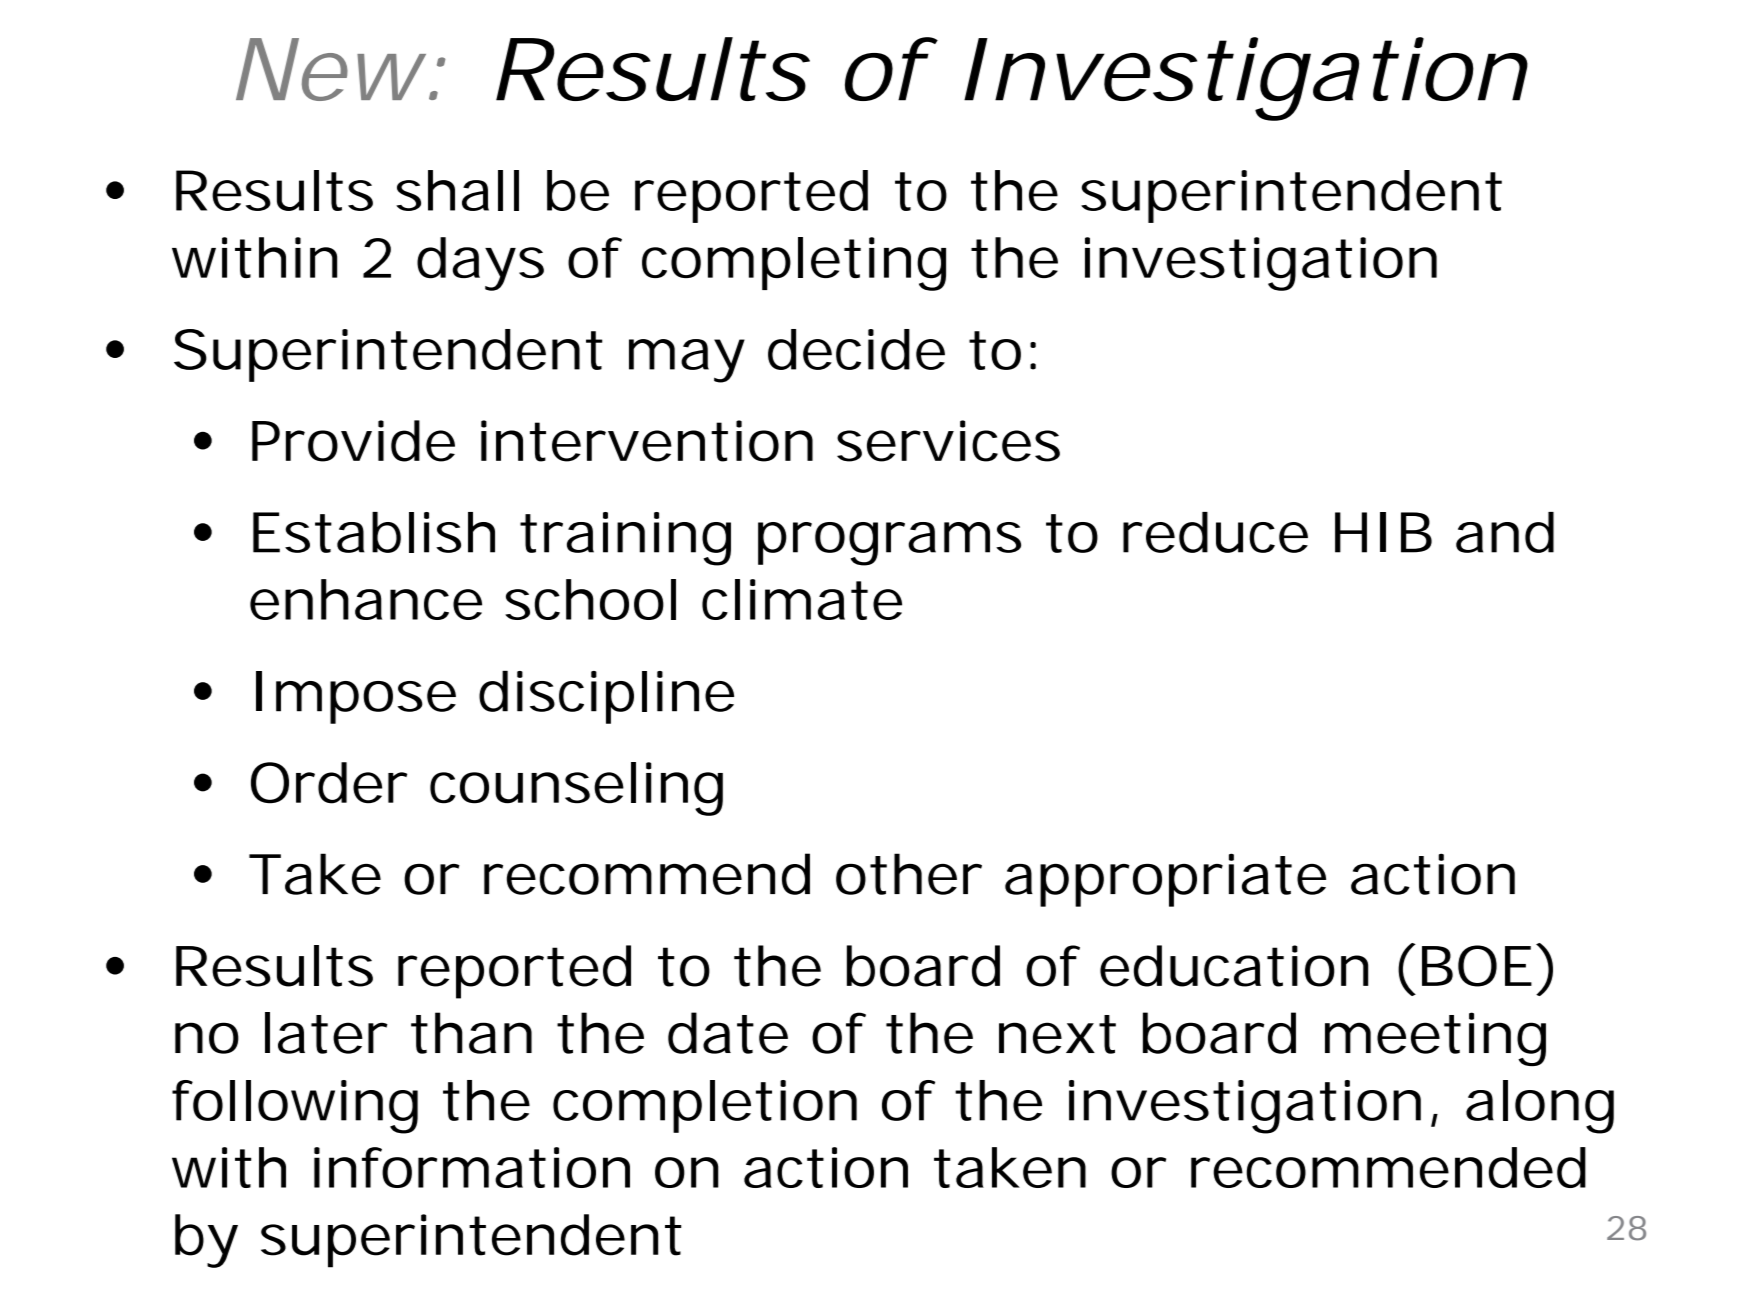  I want to click on completing, so click(794, 264).
